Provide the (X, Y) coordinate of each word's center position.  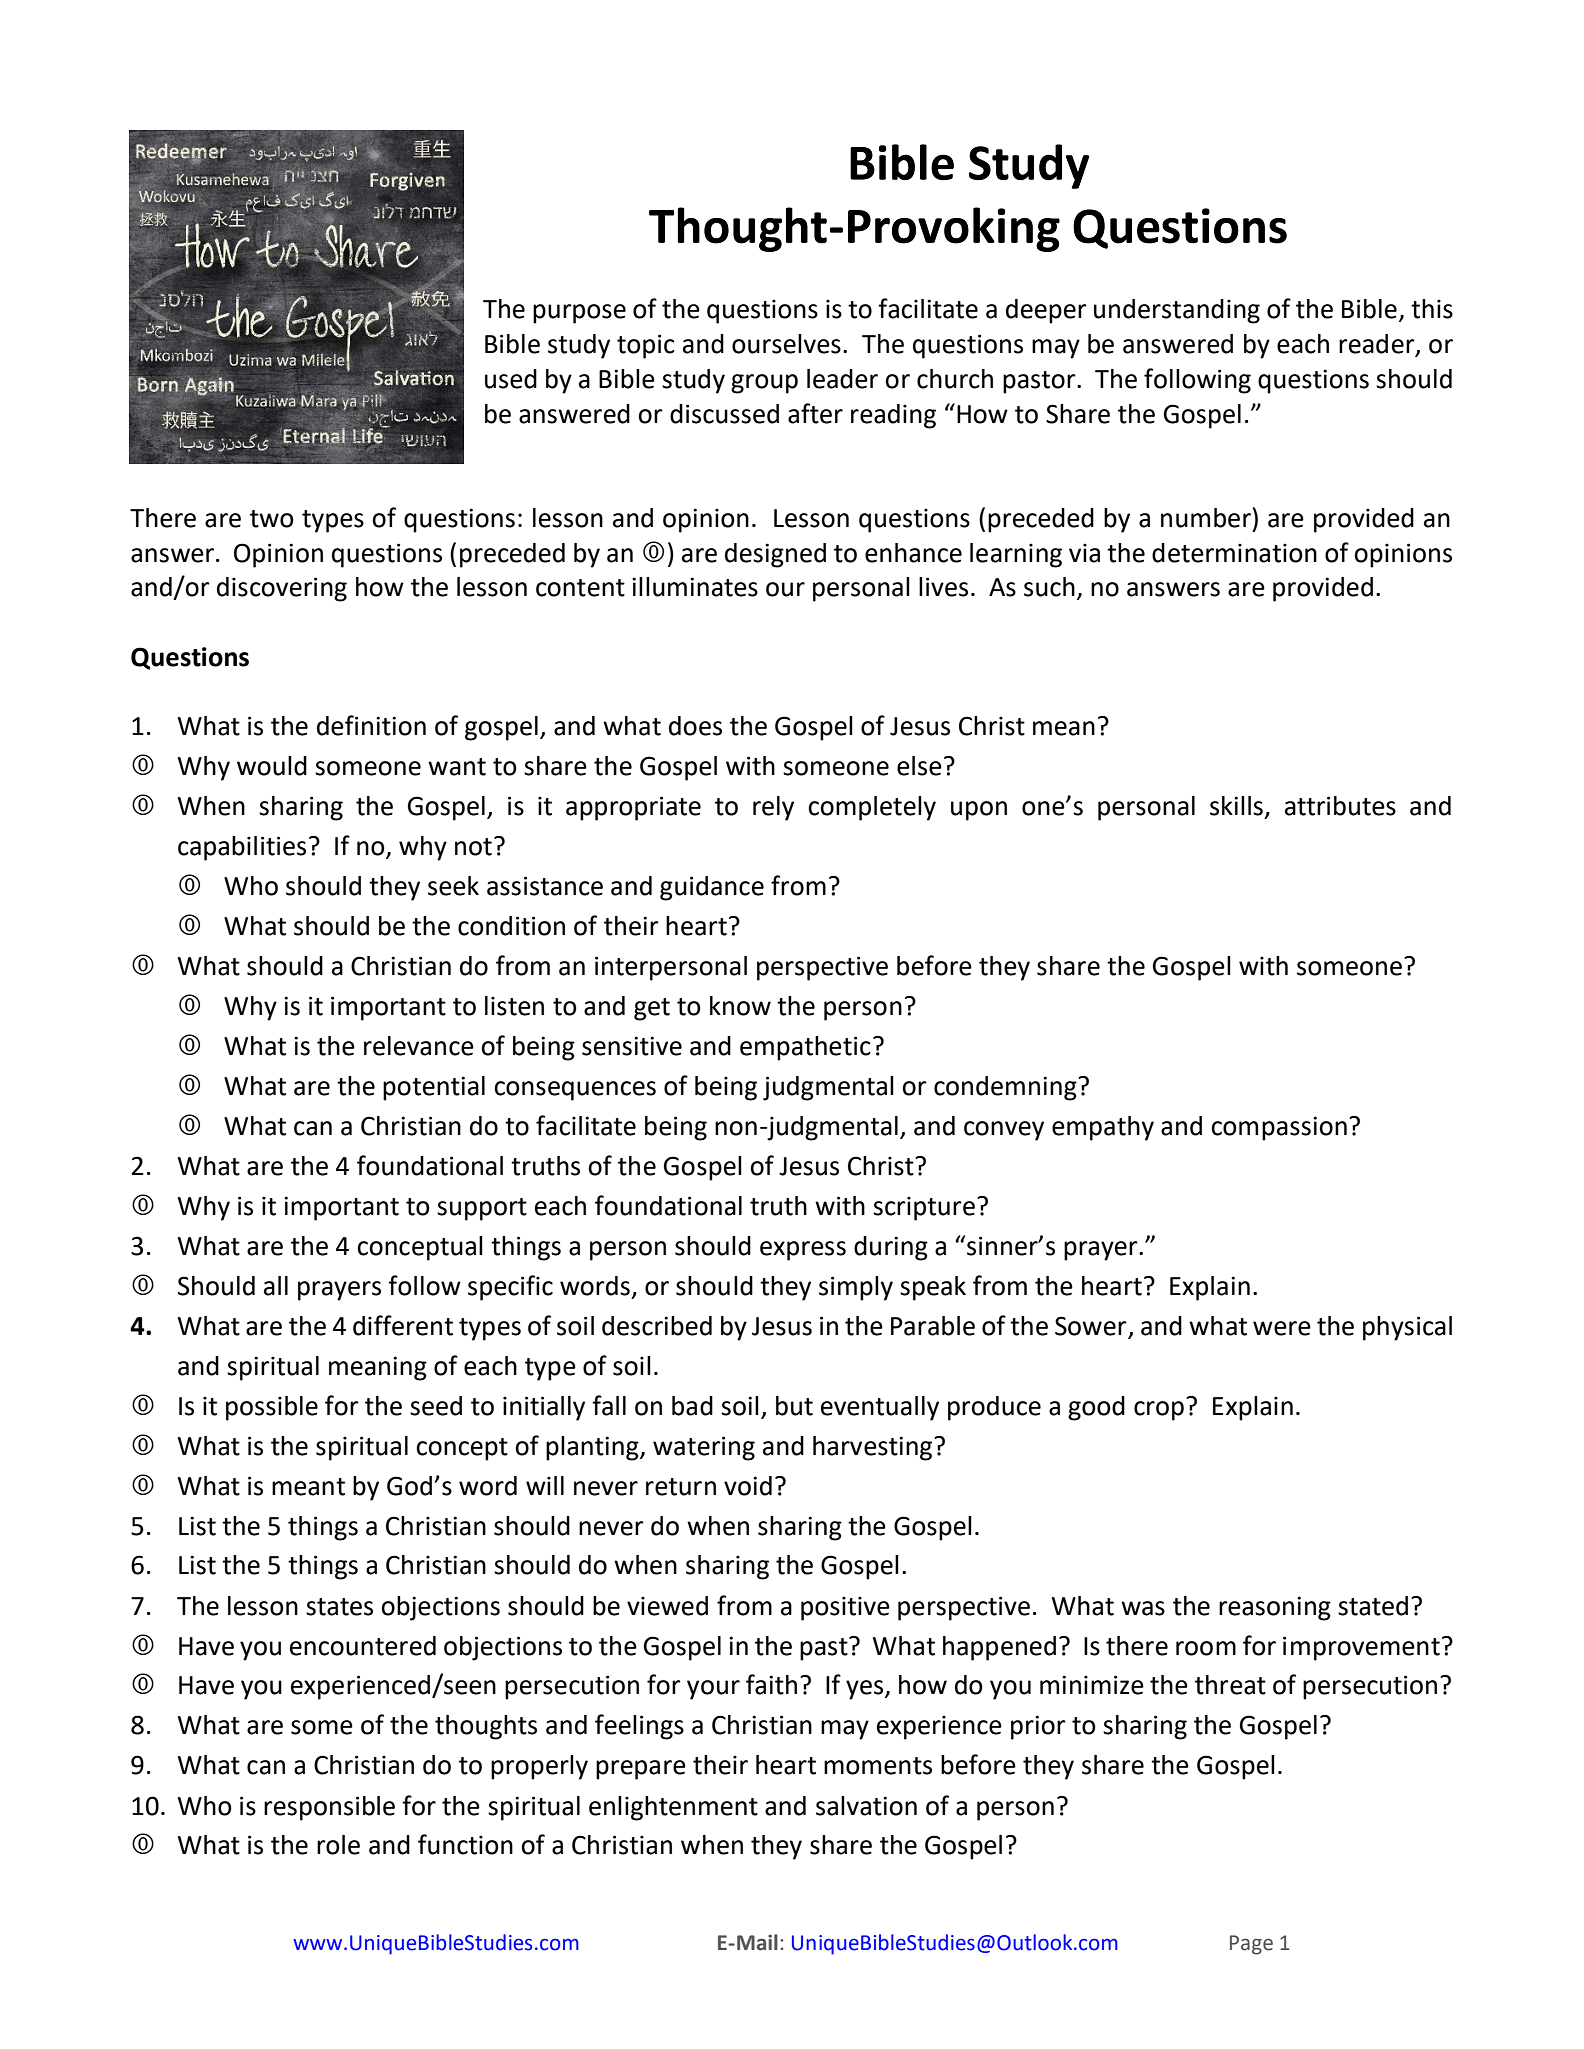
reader (1378, 345)
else (919, 766)
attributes (1340, 806)
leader (842, 379)
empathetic (805, 1048)
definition (371, 725)
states (339, 1607)
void (748, 1486)
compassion (1279, 1128)
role (338, 1845)
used (511, 379)
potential (434, 1088)
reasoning (1275, 1608)
